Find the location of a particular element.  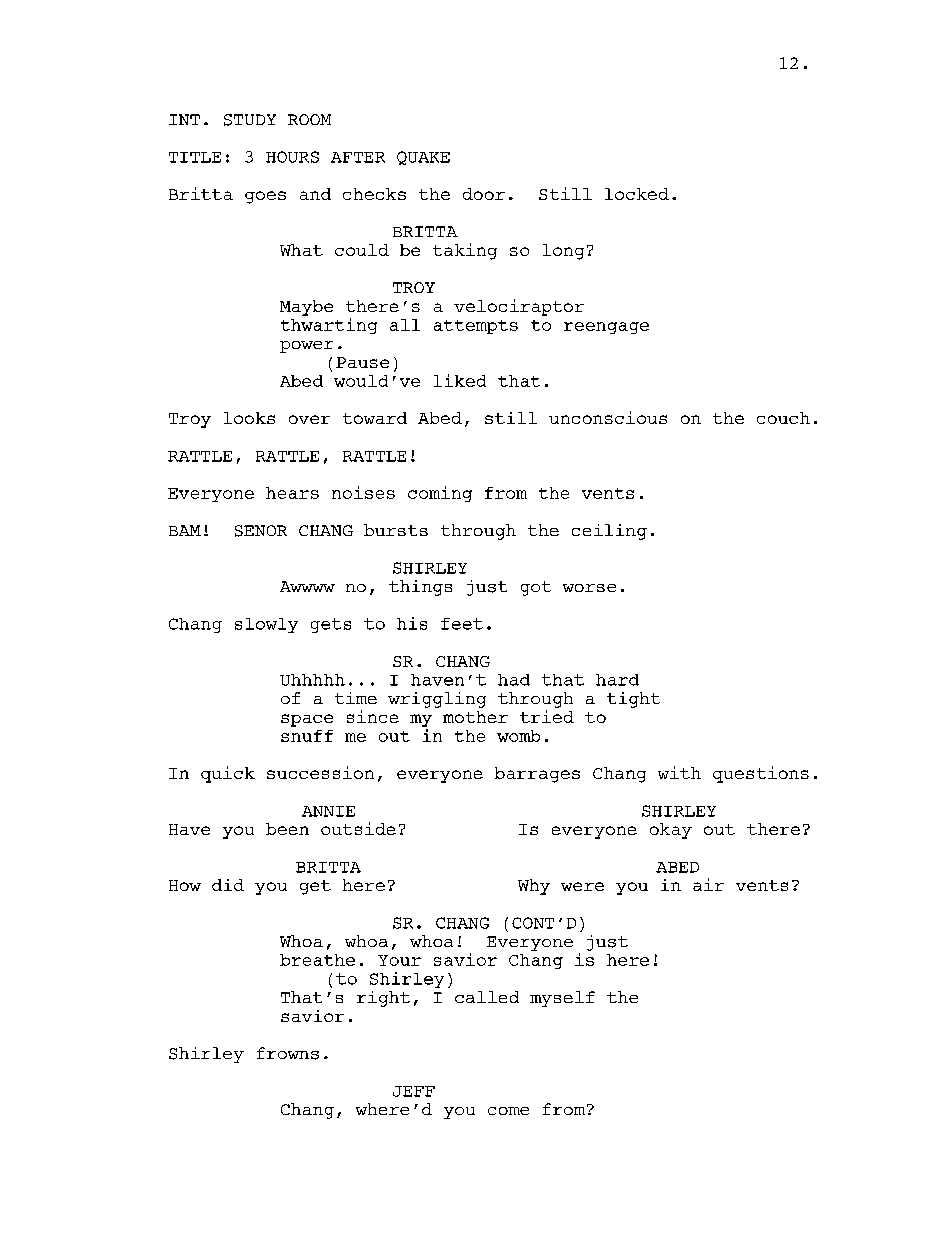

frowns is located at coordinates (288, 1053).
